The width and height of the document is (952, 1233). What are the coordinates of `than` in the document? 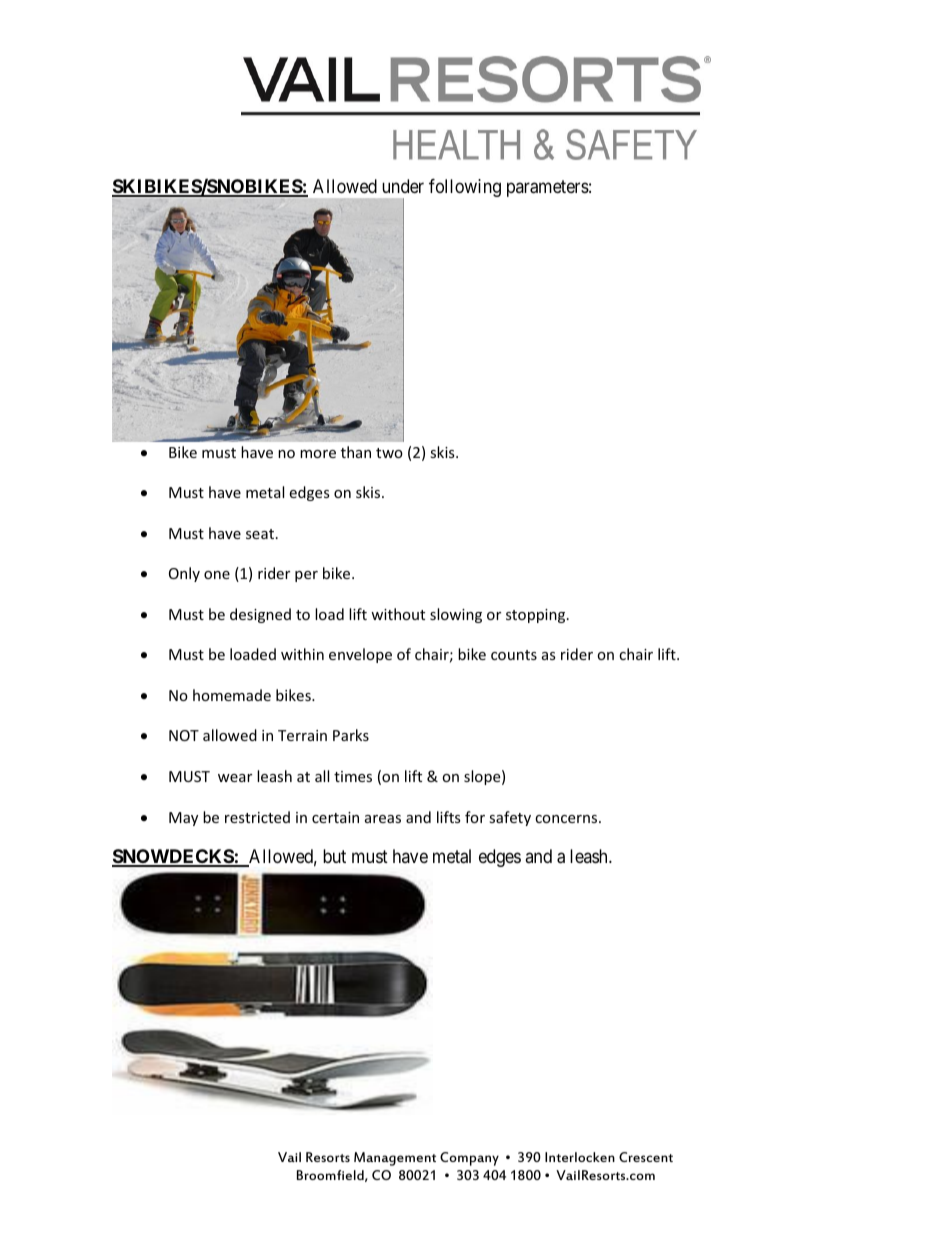 It's located at (356, 452).
